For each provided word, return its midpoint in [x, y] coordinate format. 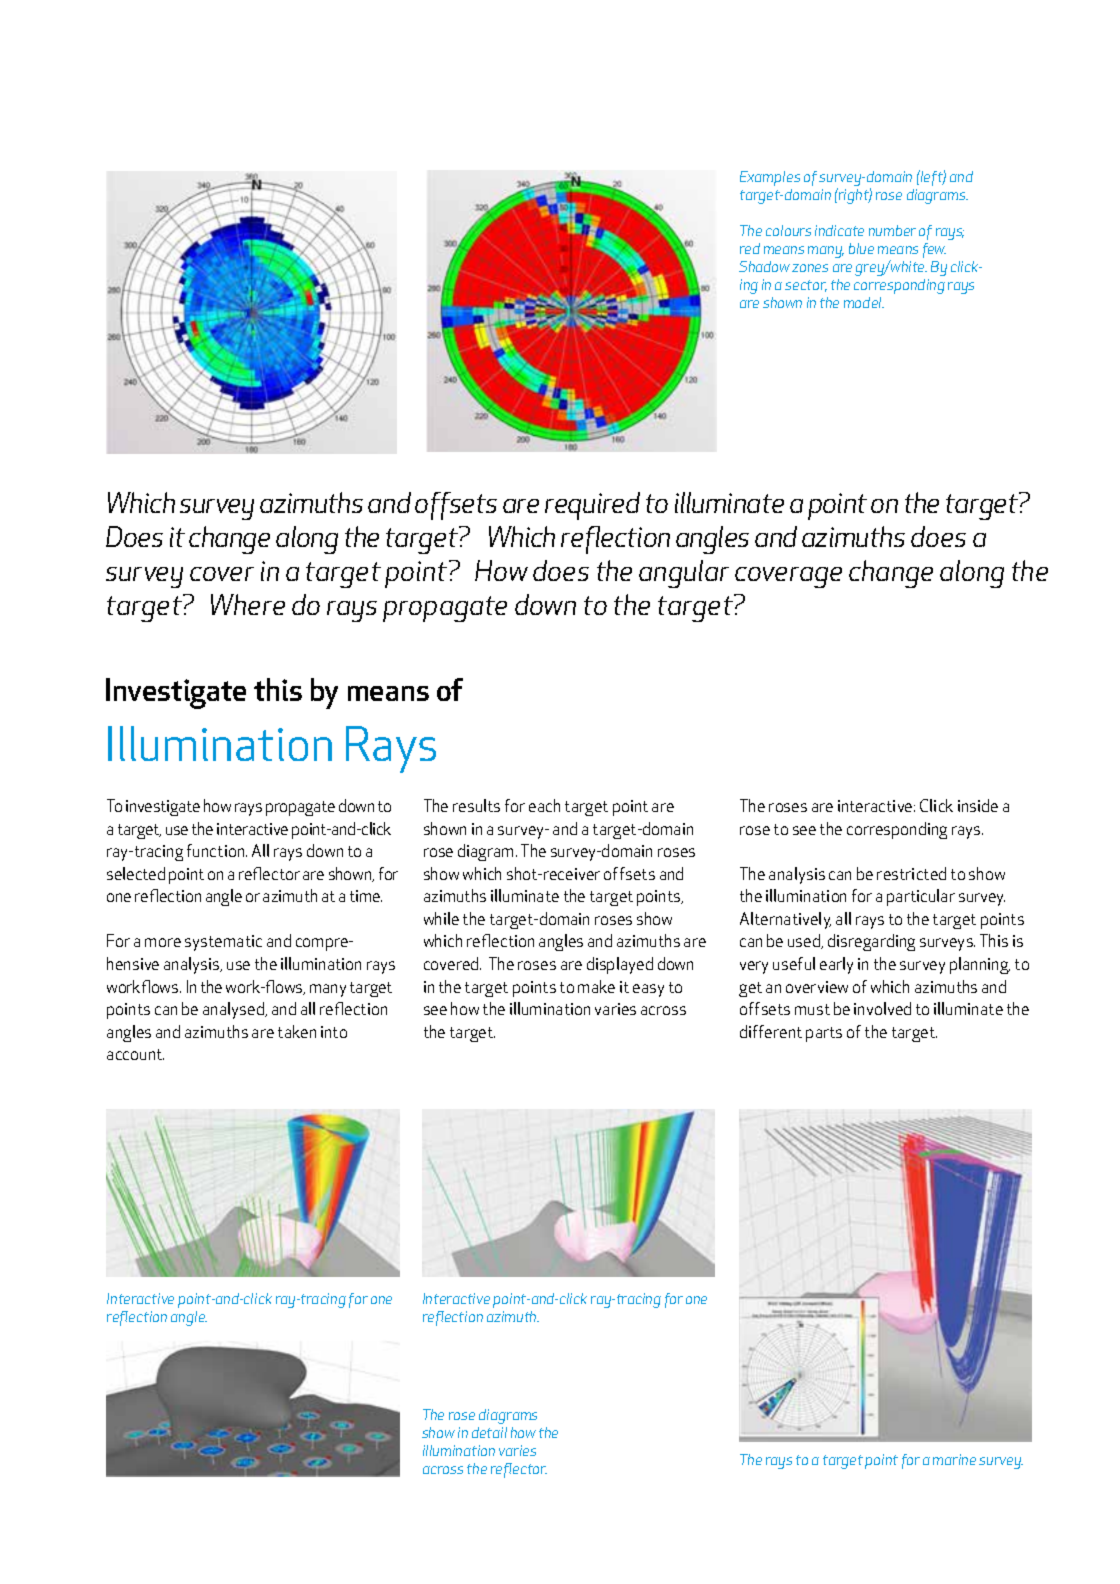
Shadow [764, 266]
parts [824, 1034]
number [892, 230]
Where [248, 604]
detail [489, 1432]
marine [954, 1459]
